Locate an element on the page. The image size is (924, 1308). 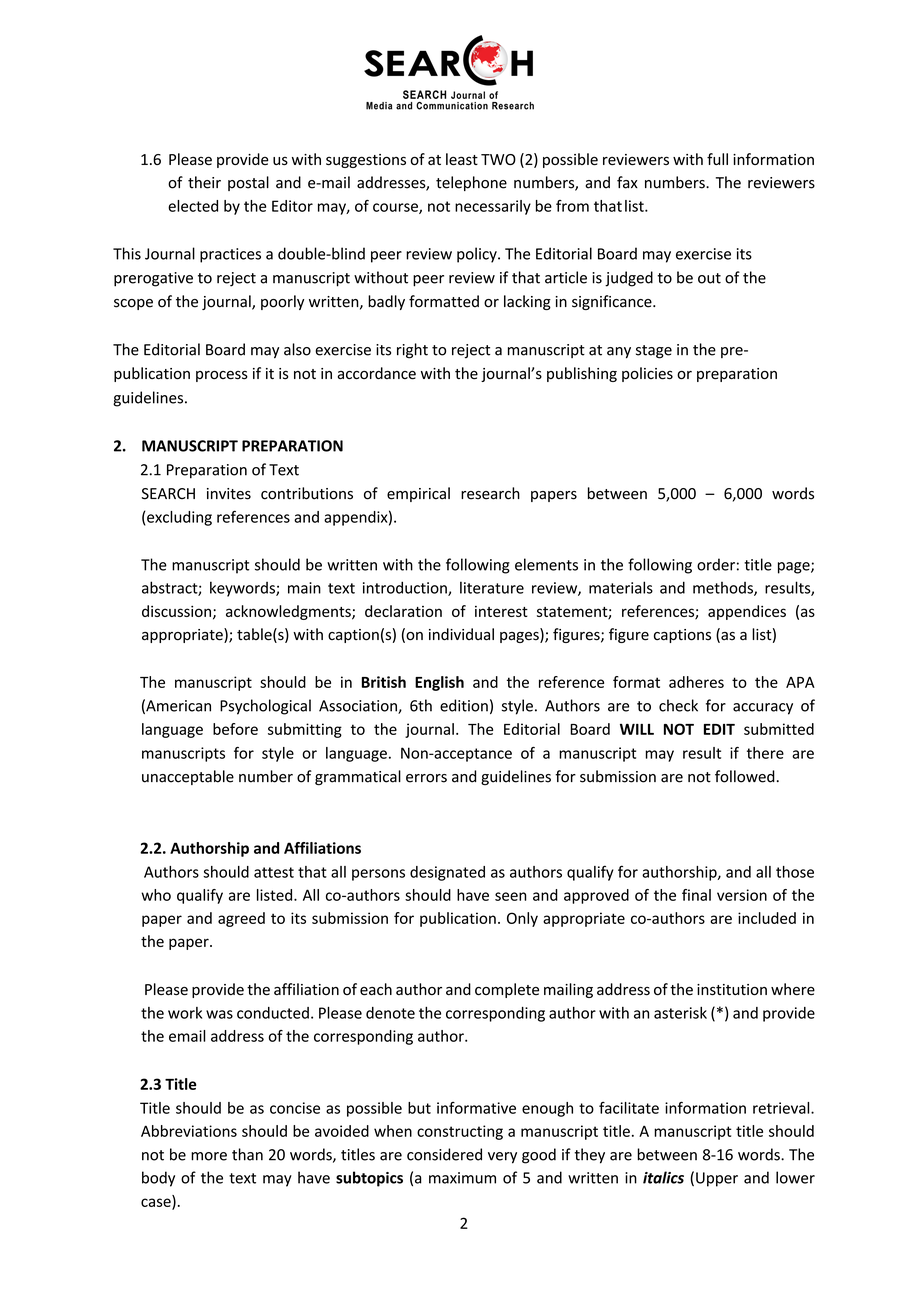
adheres is located at coordinates (696, 682).
